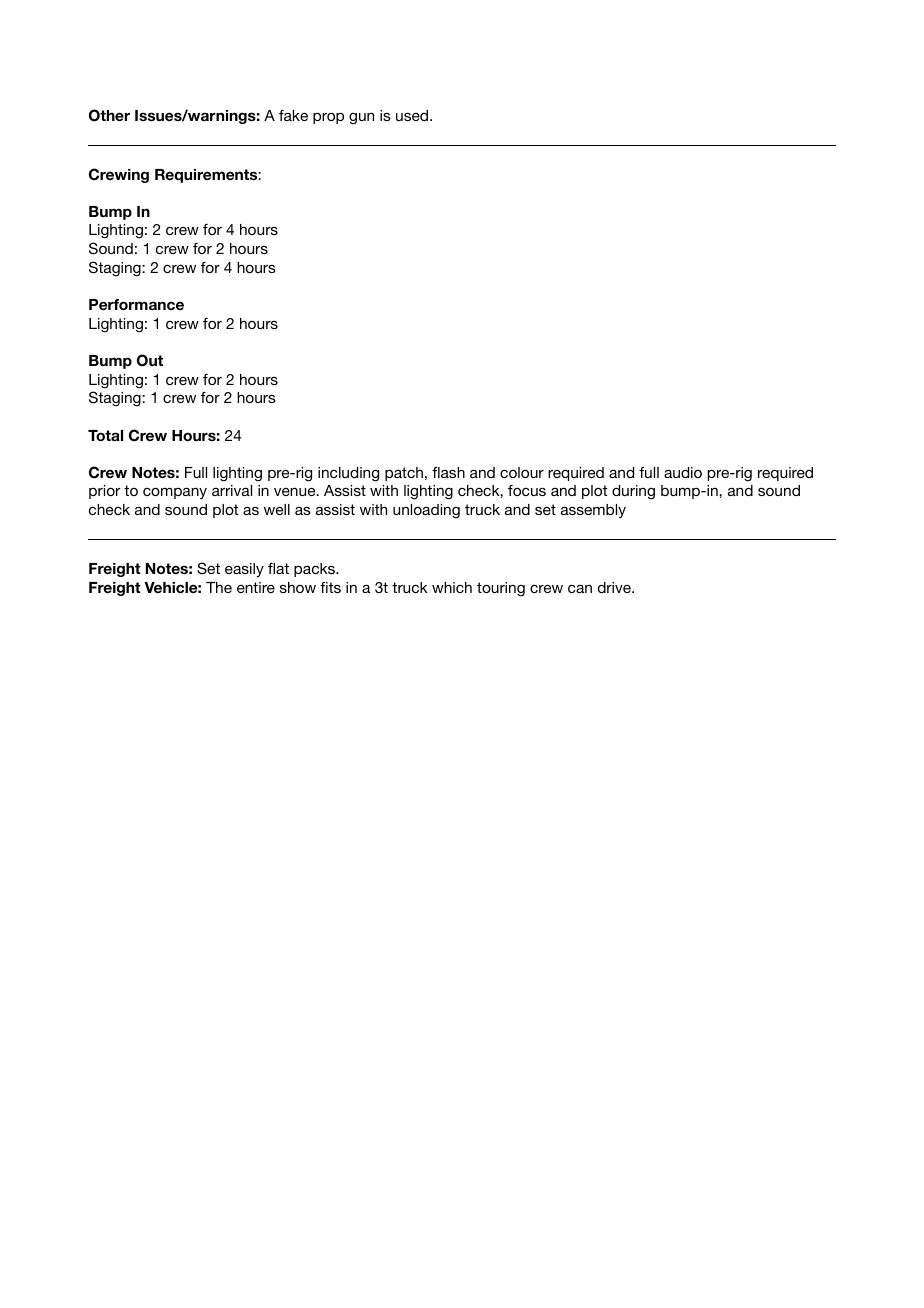  I want to click on Other, so click(109, 115).
